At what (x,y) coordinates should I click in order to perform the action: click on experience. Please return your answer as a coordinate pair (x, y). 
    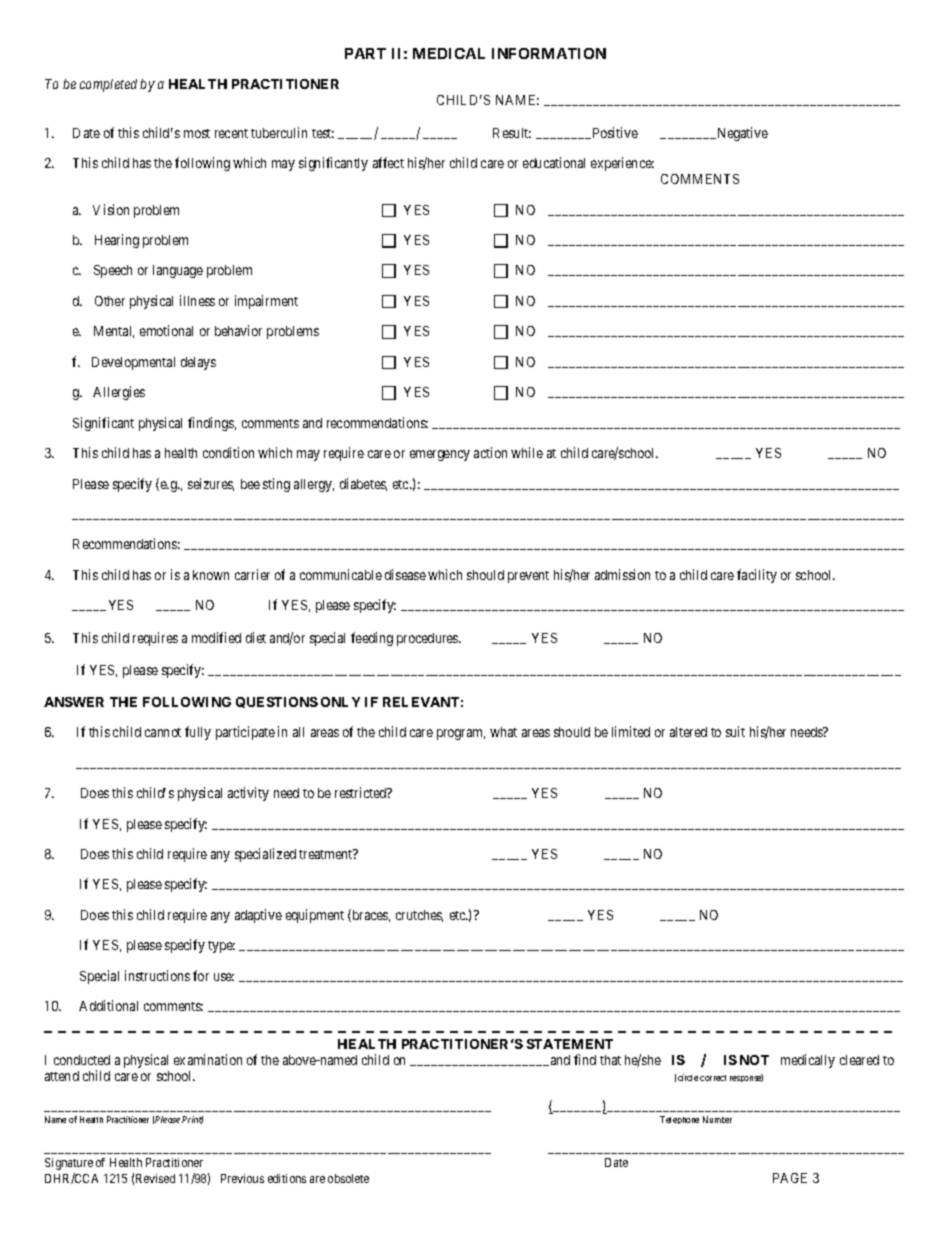
    Looking at the image, I should click on (622, 164).
